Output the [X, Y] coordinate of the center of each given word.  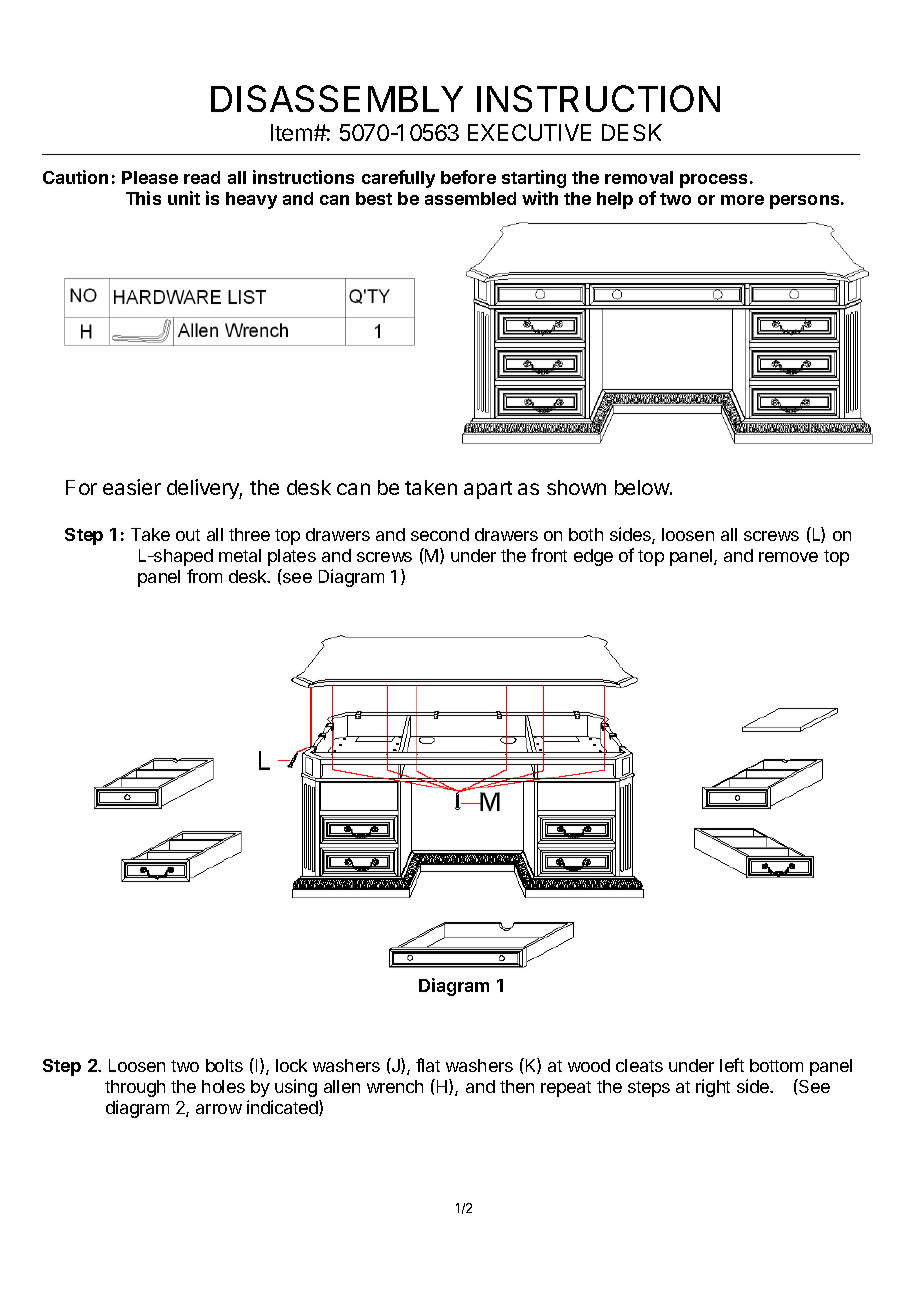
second [440, 534]
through [135, 1088]
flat [428, 1065]
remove [788, 557]
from [204, 576]
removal [639, 177]
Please [150, 177]
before [468, 177]
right [713, 1088]
